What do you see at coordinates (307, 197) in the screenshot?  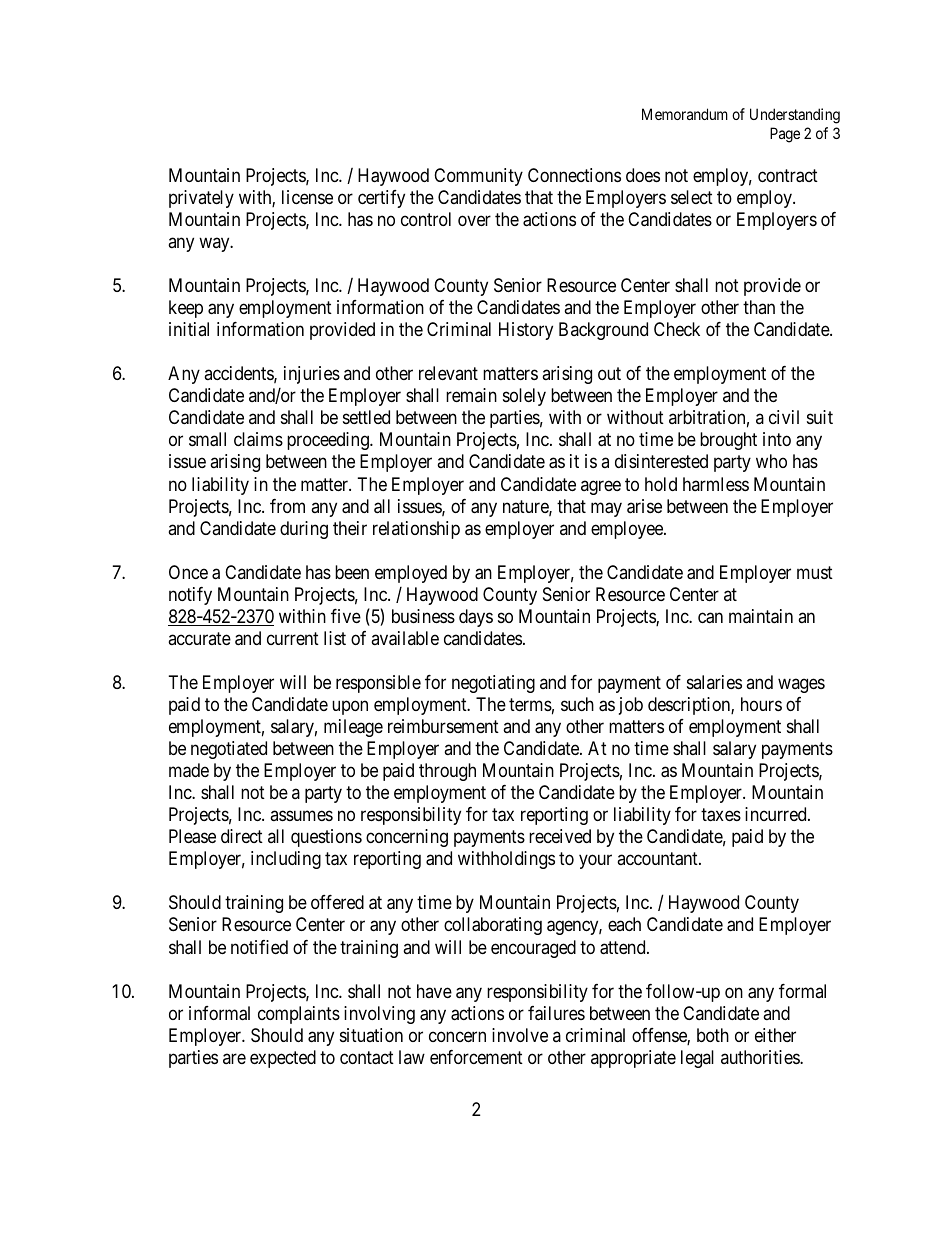 I see `license` at bounding box center [307, 197].
